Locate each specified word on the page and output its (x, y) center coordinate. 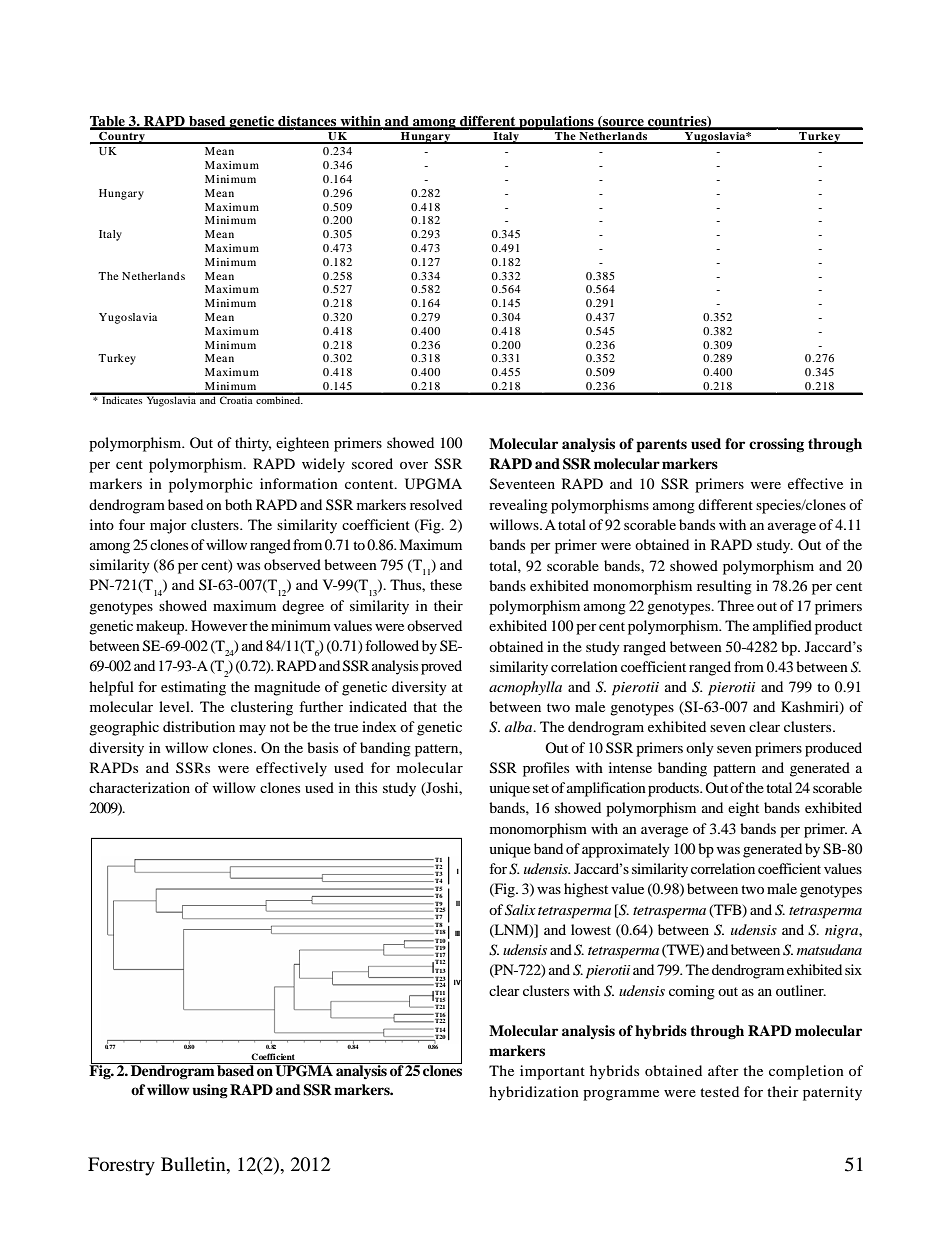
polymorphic (211, 485)
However (219, 625)
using (210, 1091)
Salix (520, 910)
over (414, 465)
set (541, 788)
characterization (139, 787)
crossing (776, 445)
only (700, 749)
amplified (782, 627)
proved (441, 667)
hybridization (534, 1093)
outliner (801, 990)
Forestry (121, 1166)
